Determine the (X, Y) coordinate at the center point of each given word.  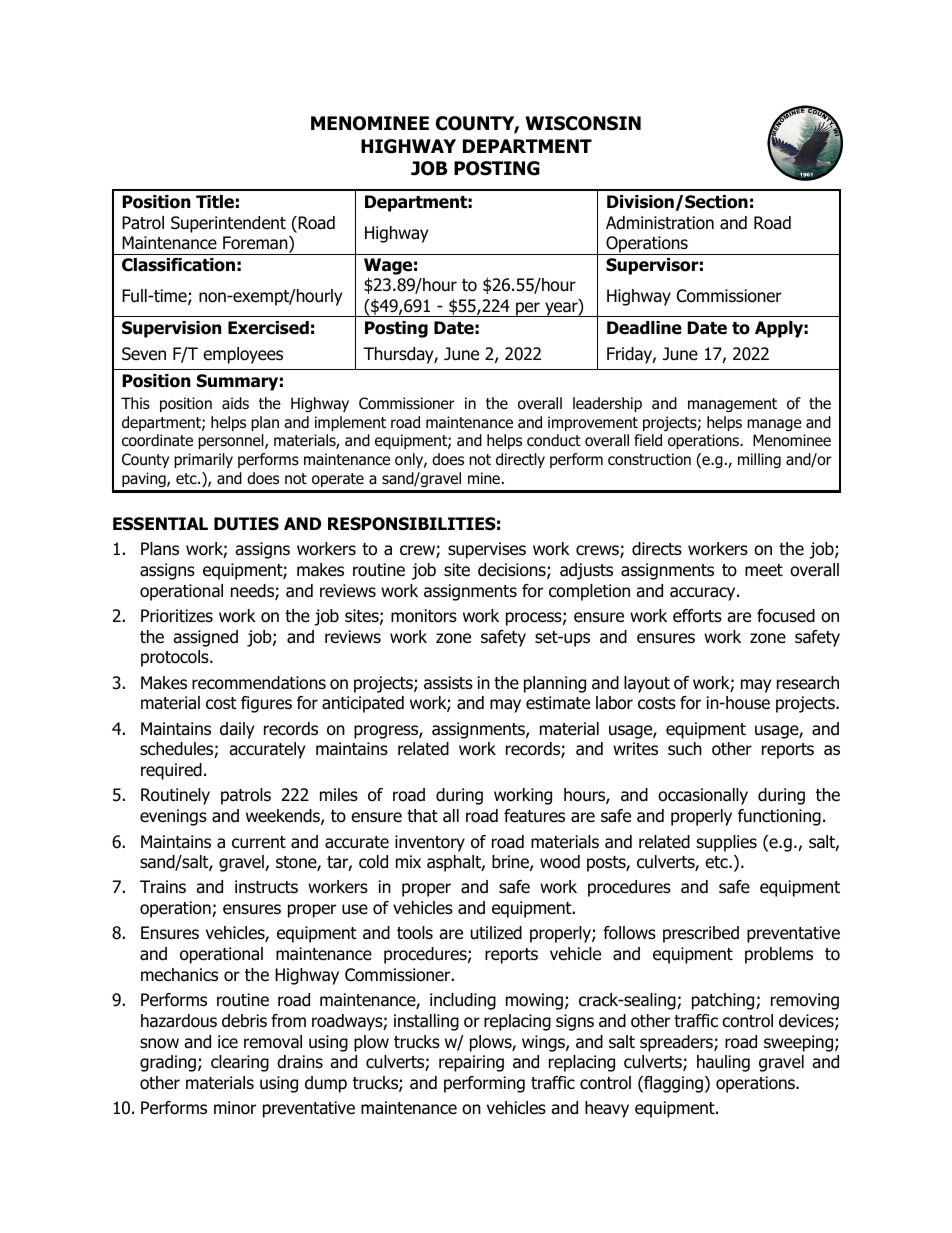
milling (759, 460)
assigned (205, 638)
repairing (471, 1063)
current (259, 842)
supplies (727, 843)
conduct (554, 440)
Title (215, 202)
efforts (697, 616)
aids (235, 403)
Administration (660, 223)
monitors (424, 616)
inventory (430, 843)
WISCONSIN (583, 123)
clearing (240, 1063)
